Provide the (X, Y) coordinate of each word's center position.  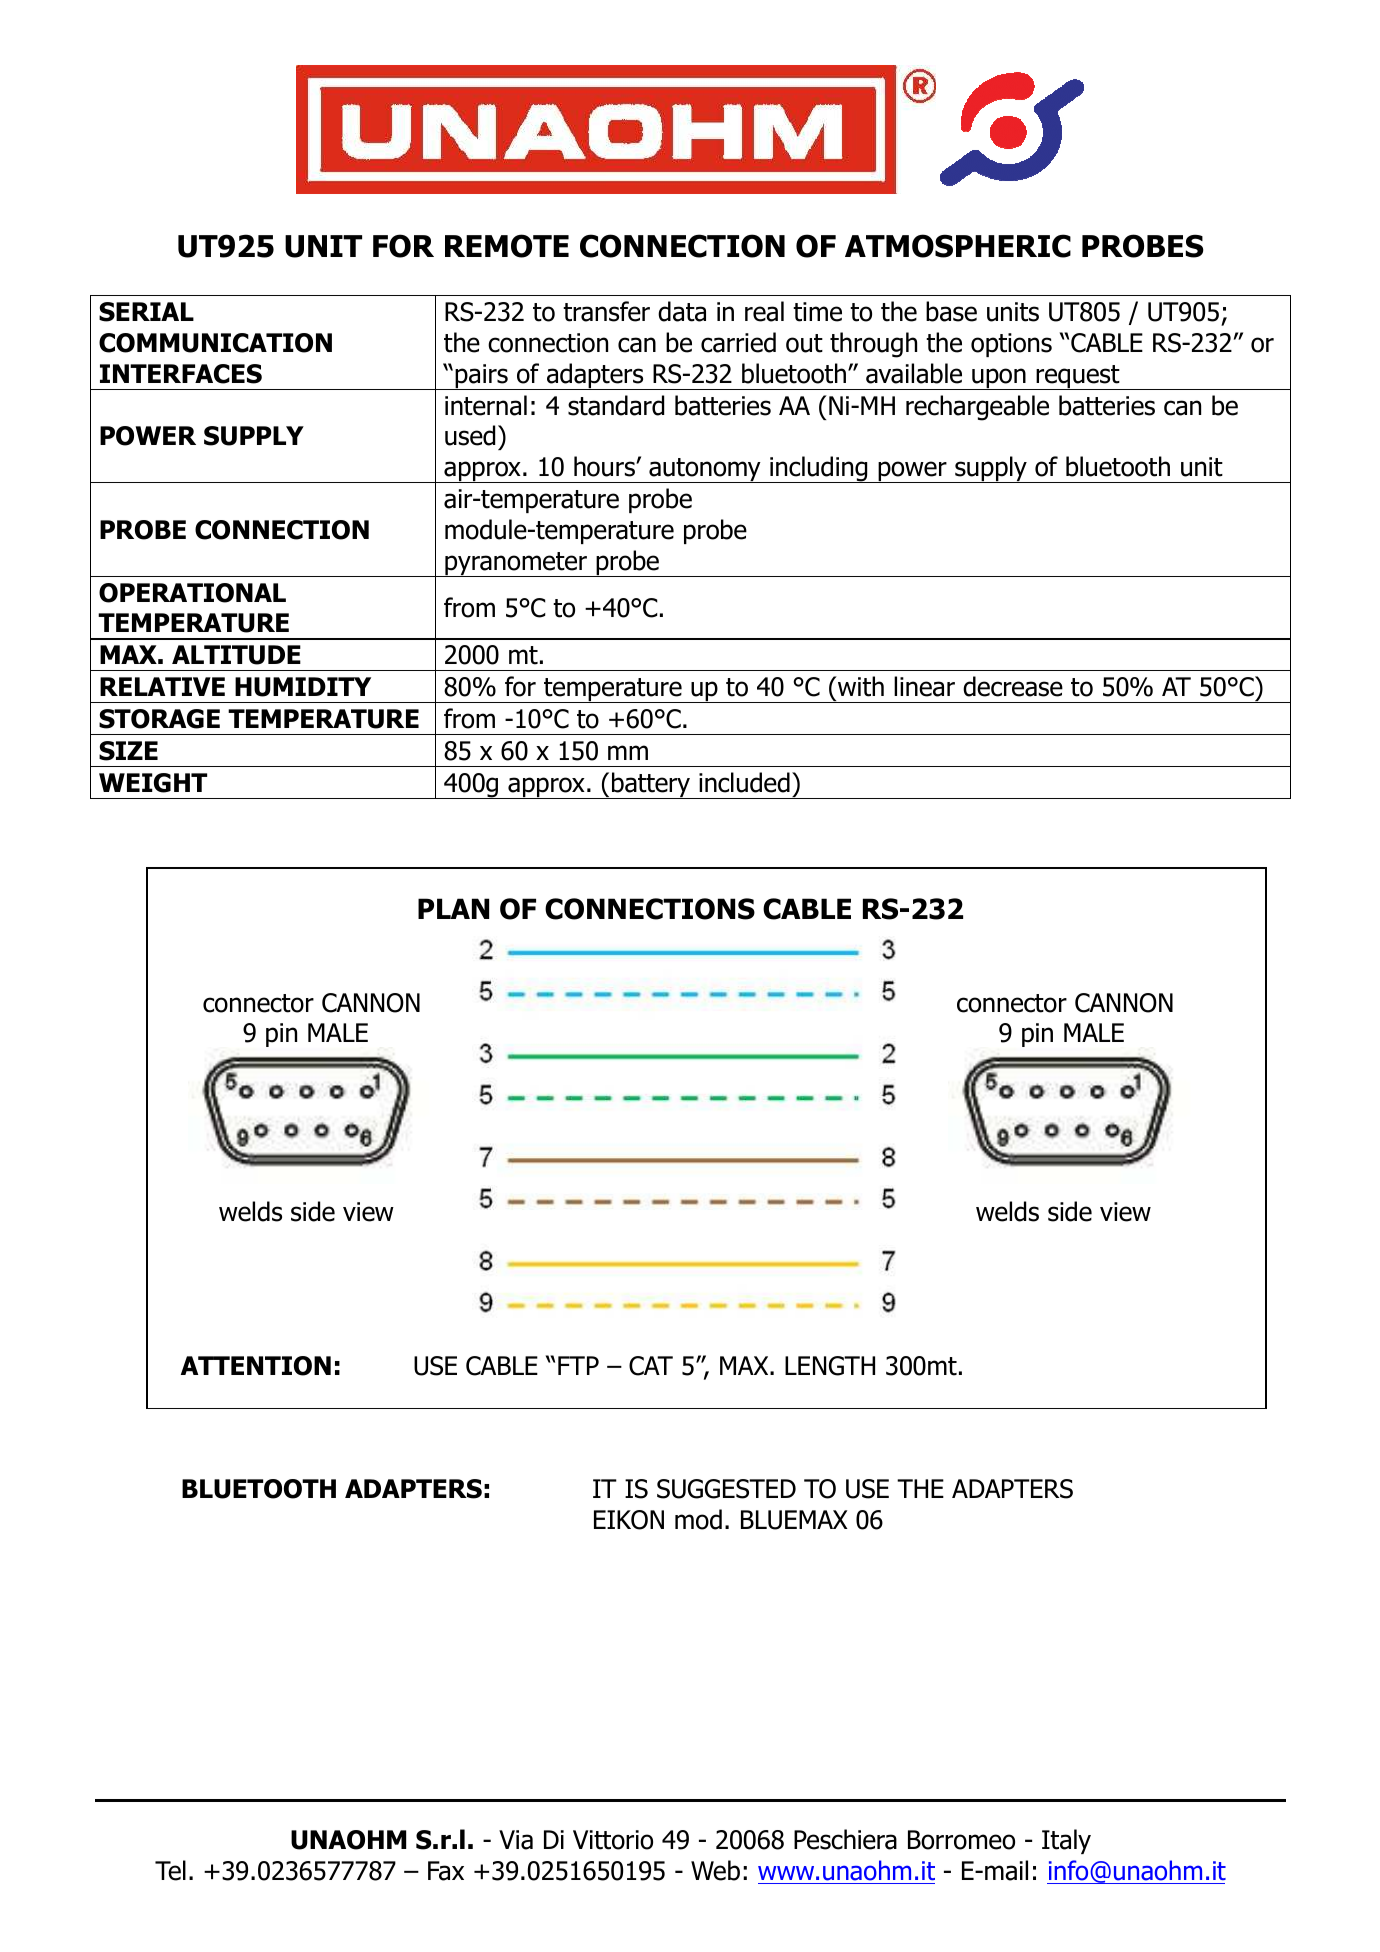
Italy (1066, 1841)
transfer (606, 311)
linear (924, 686)
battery (651, 785)
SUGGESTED (726, 1489)
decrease (1013, 686)
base (951, 311)
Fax (446, 1871)
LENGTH (830, 1366)
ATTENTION (256, 1366)
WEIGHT (153, 783)
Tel (170, 1870)
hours (605, 466)
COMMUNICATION (215, 343)
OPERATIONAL (192, 593)
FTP (578, 1365)
